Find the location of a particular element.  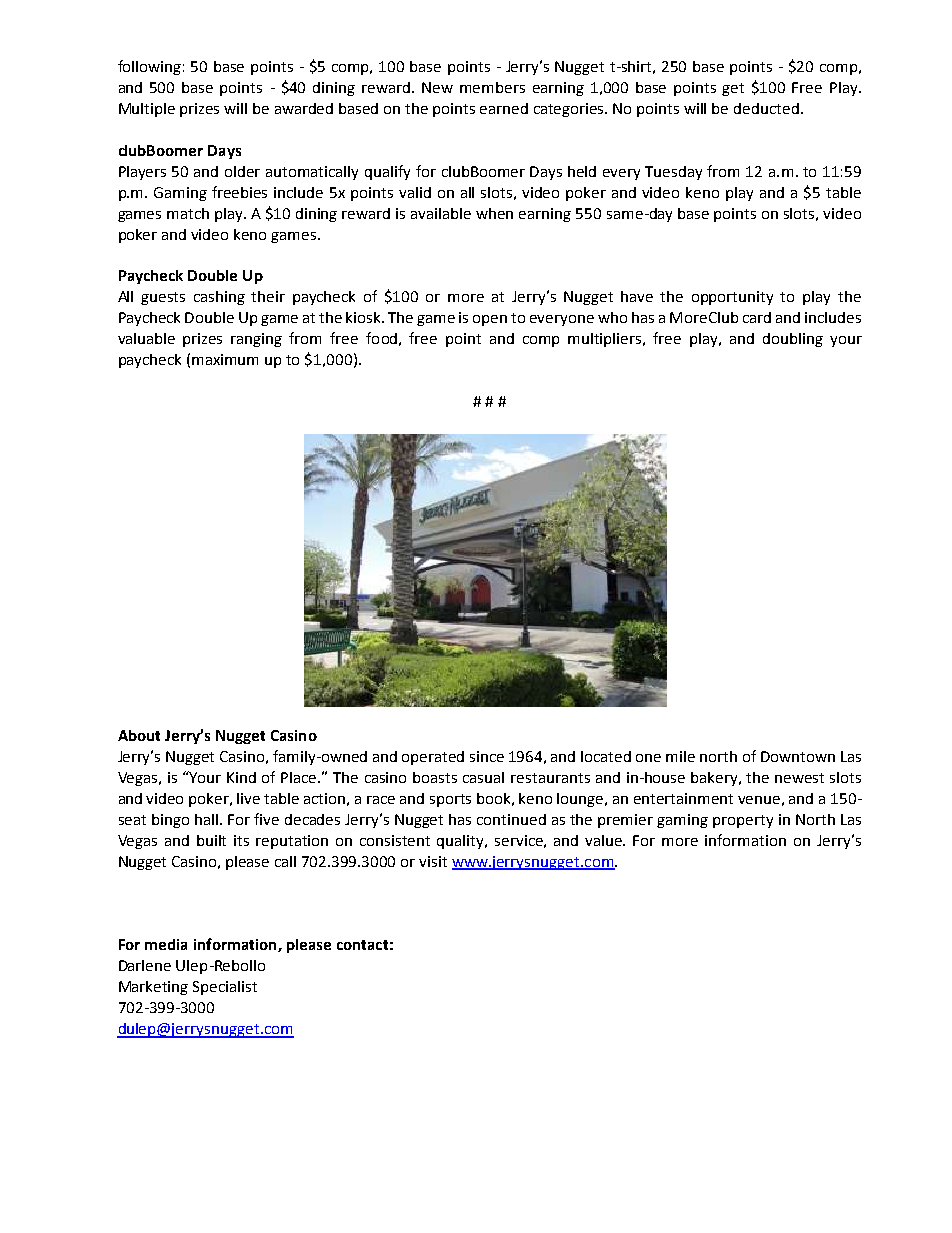

earned is located at coordinates (504, 108).
